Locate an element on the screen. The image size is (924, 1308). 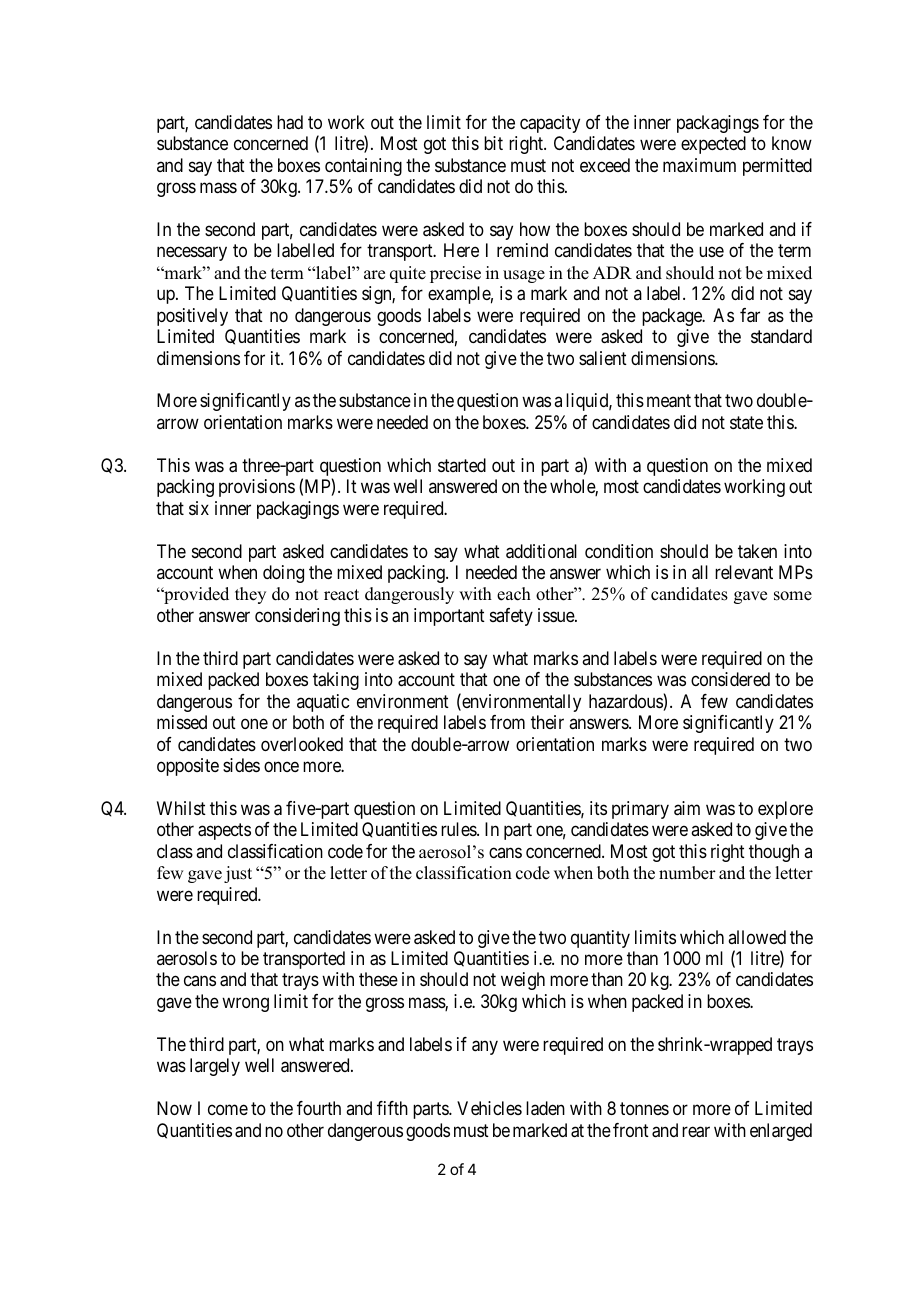
sides is located at coordinates (241, 765).
